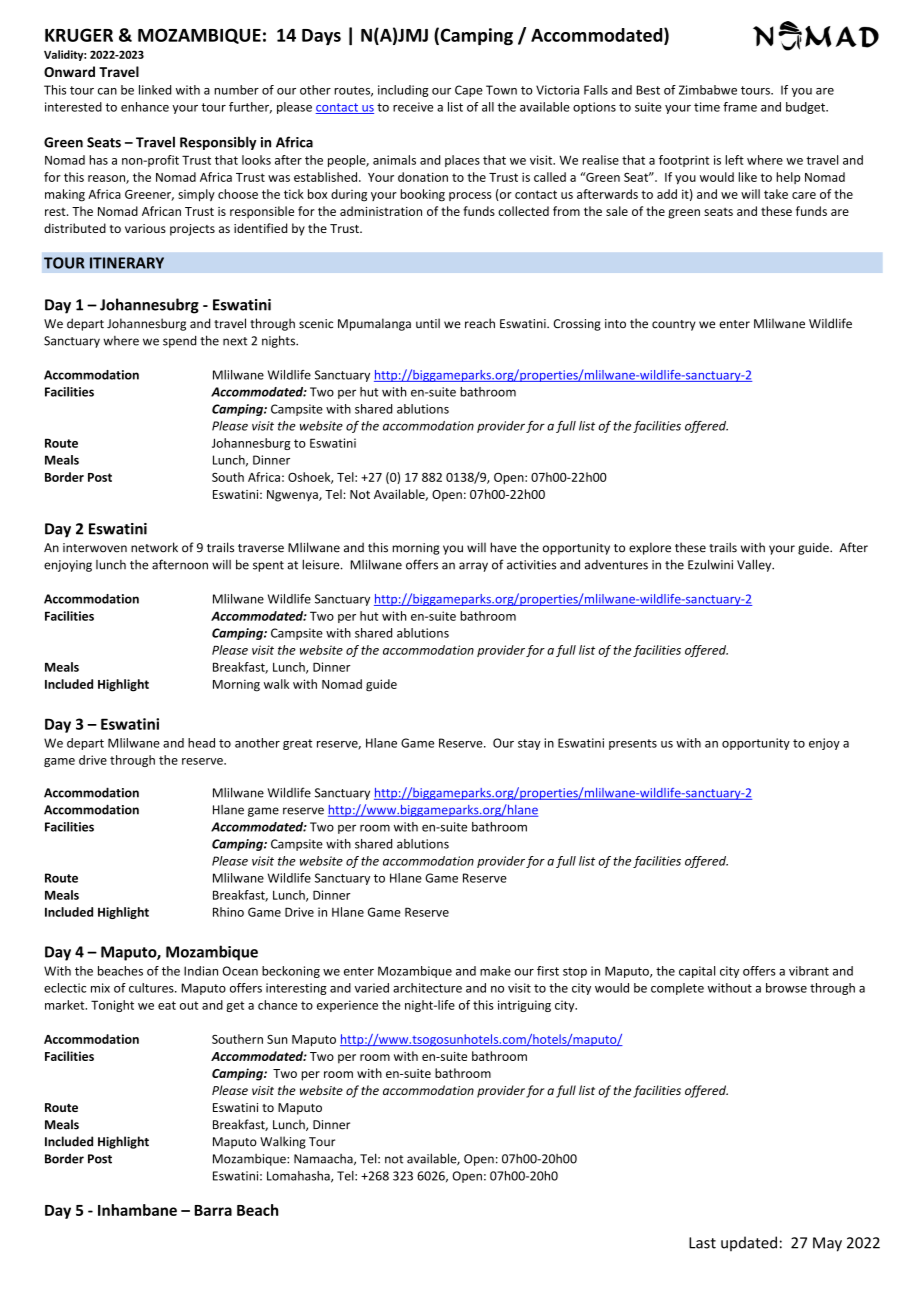 The image size is (924, 1308). What do you see at coordinates (469, 91) in the screenshot?
I see `Cape` at bounding box center [469, 91].
